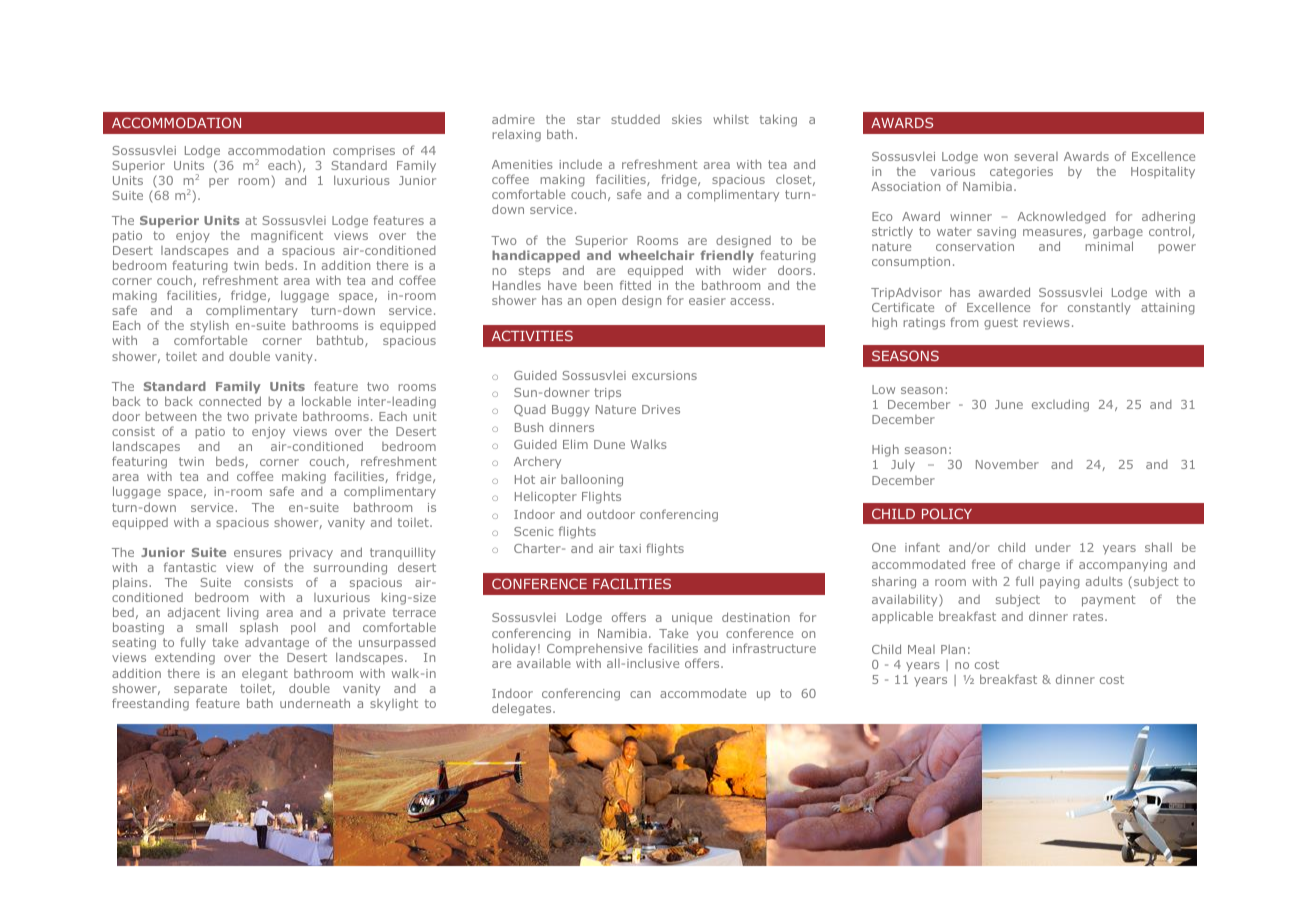 This screenshot has width=1308, height=924. What do you see at coordinates (1060, 405) in the screenshot?
I see `excluding` at bounding box center [1060, 405].
